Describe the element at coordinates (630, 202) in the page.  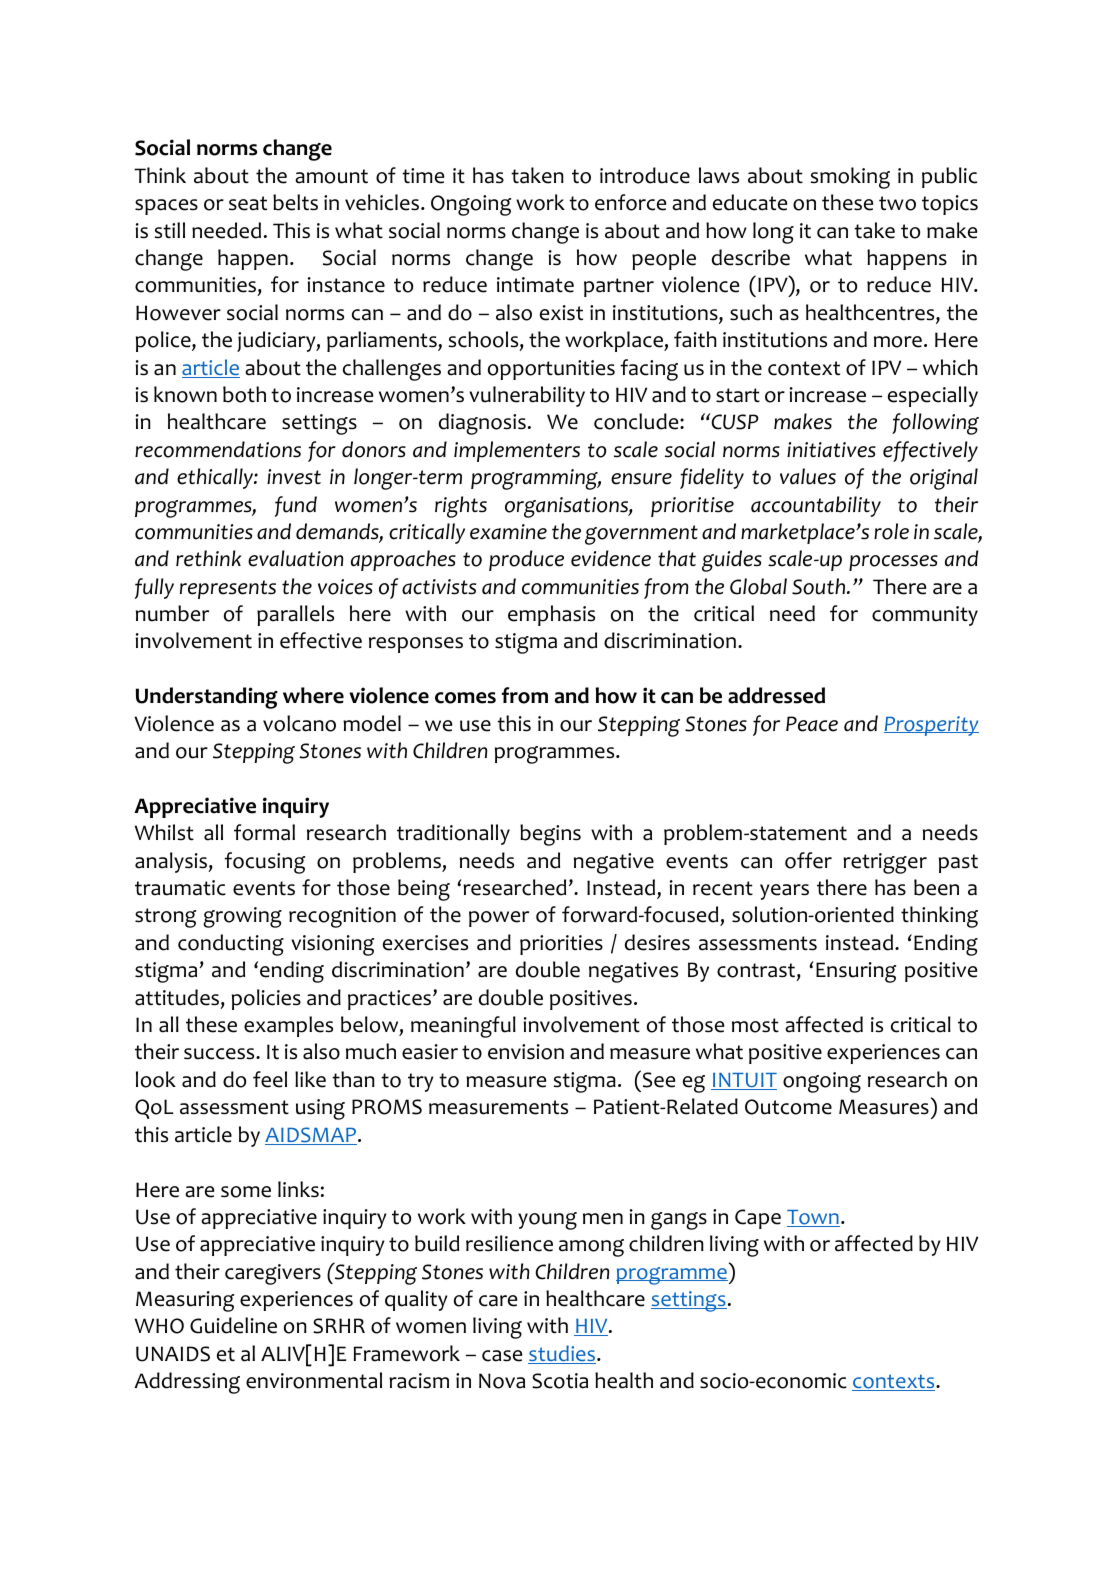
I see `enforce` at that location.
